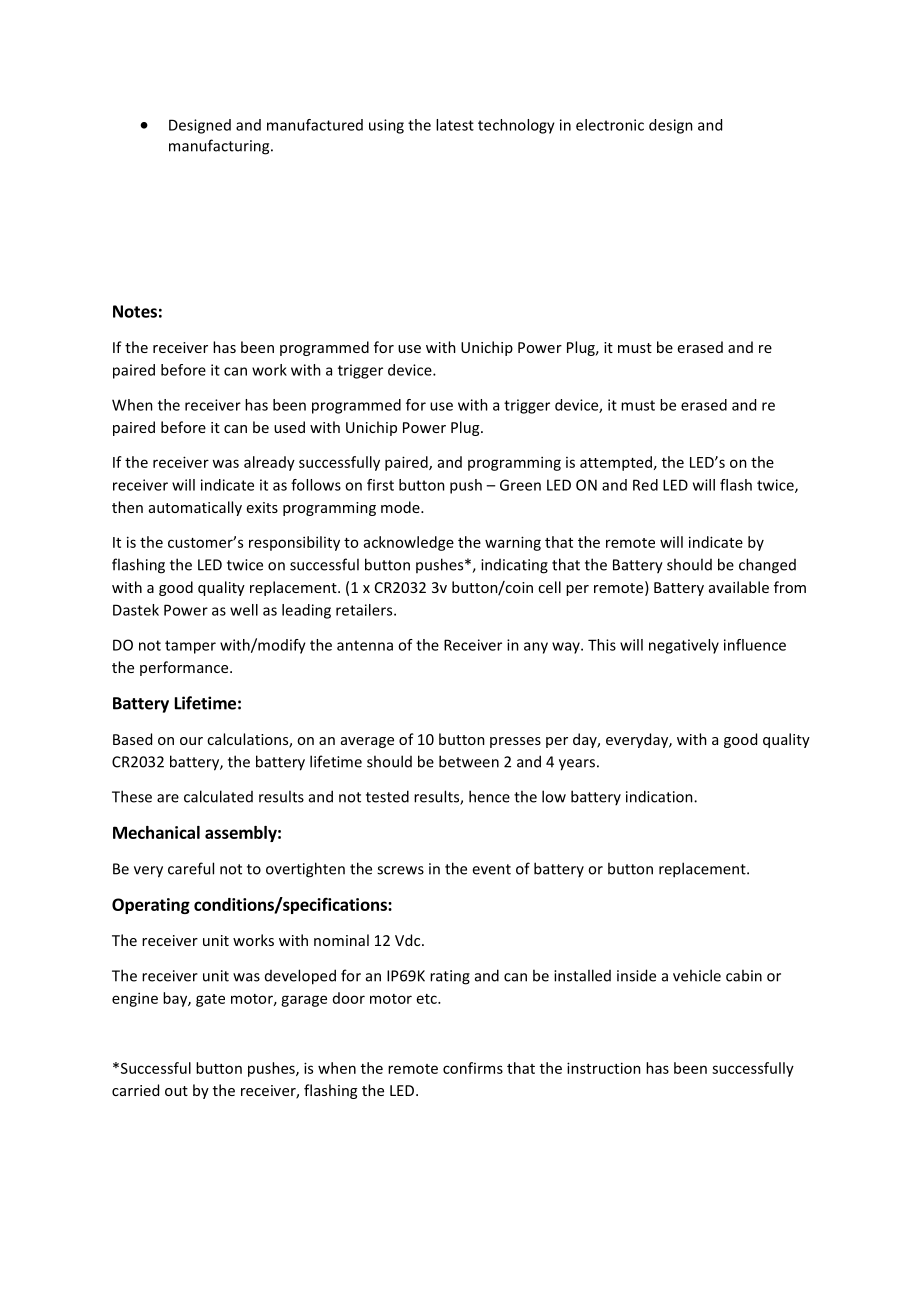  What do you see at coordinates (220, 147) in the page?
I see `manufacturing` at bounding box center [220, 147].
